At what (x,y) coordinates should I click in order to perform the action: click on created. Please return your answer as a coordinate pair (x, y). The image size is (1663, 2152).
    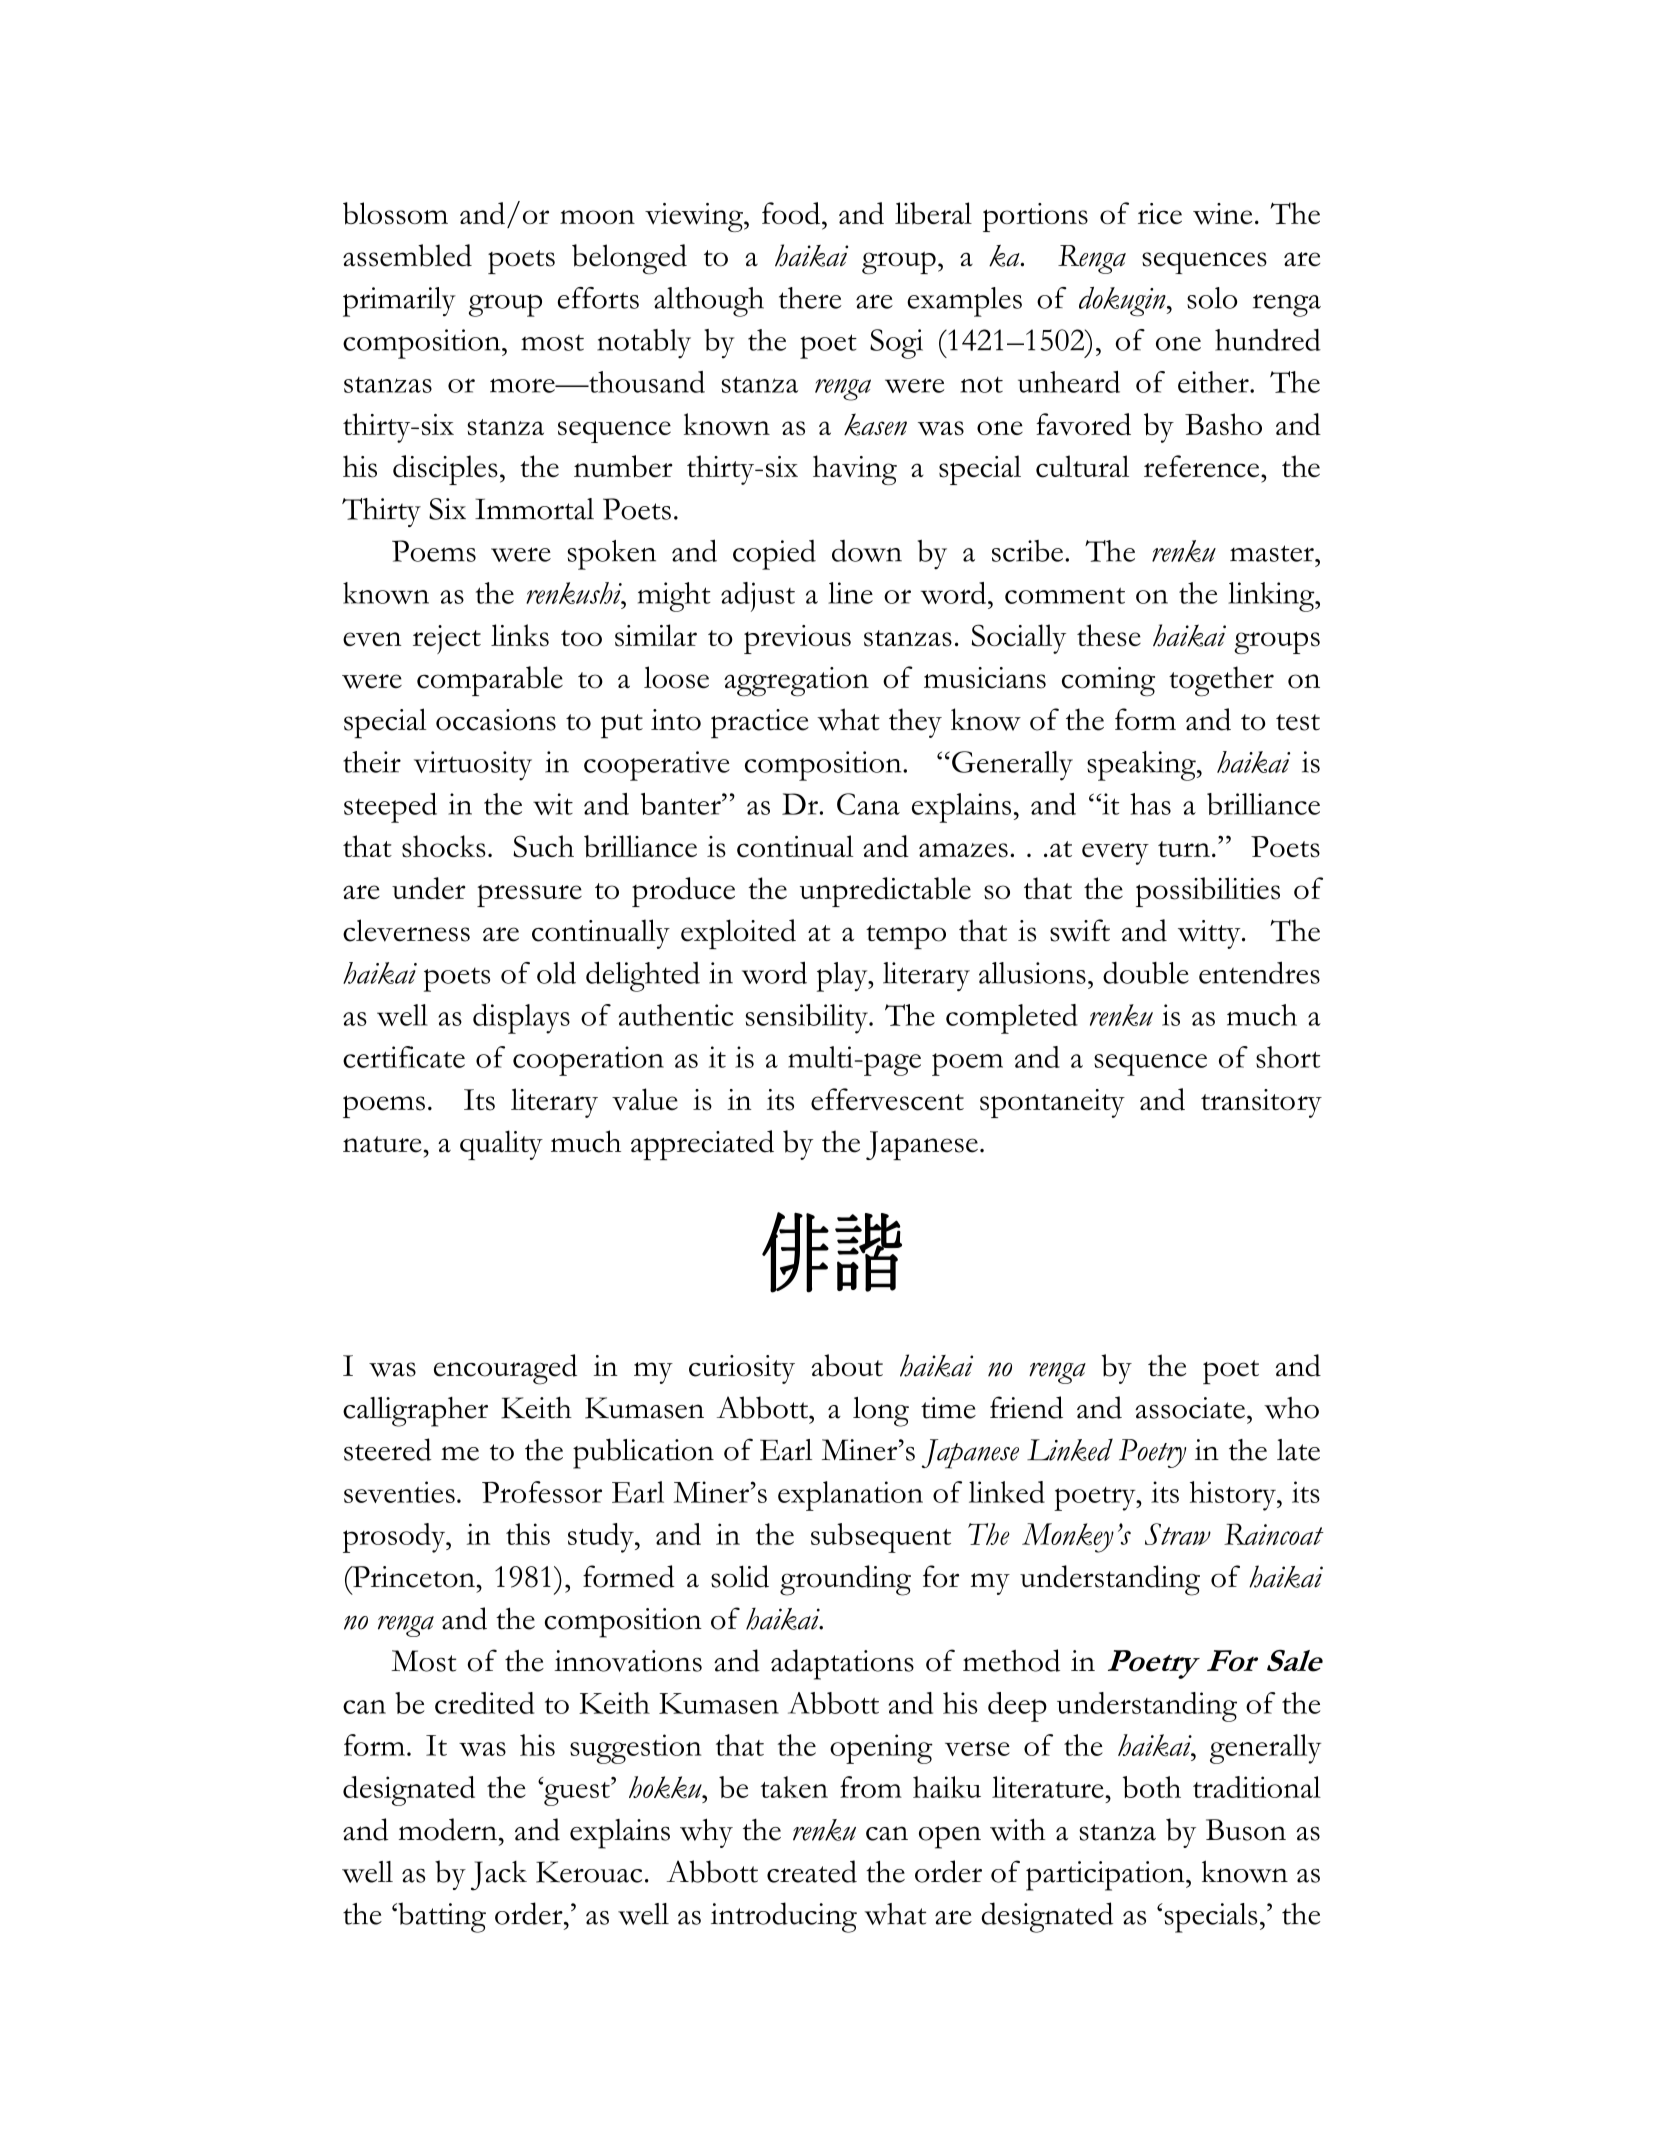
    Looking at the image, I should click on (812, 1871).
